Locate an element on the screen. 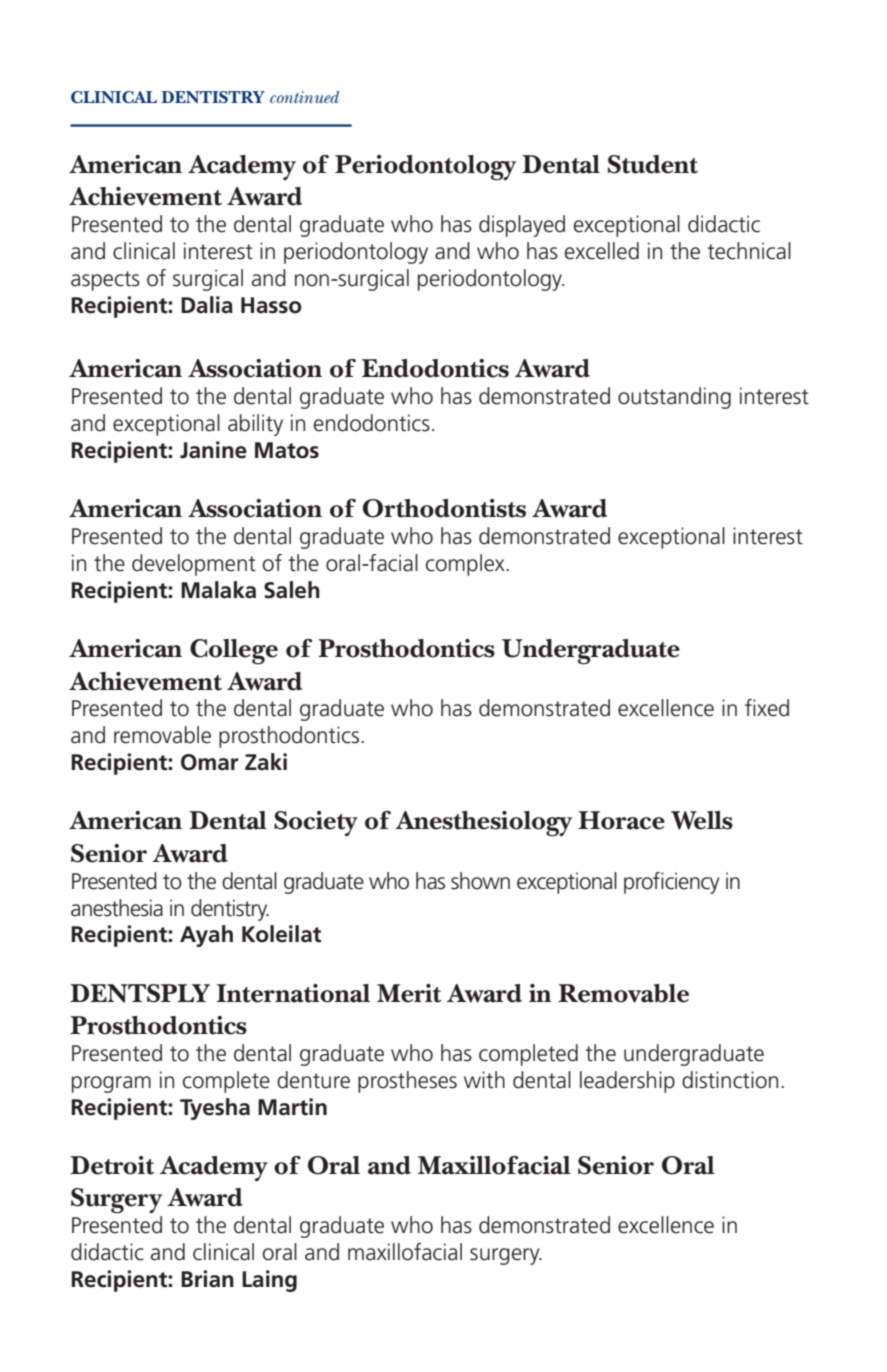 The width and height of the screenshot is (887, 1372). Student is located at coordinates (653, 164).
